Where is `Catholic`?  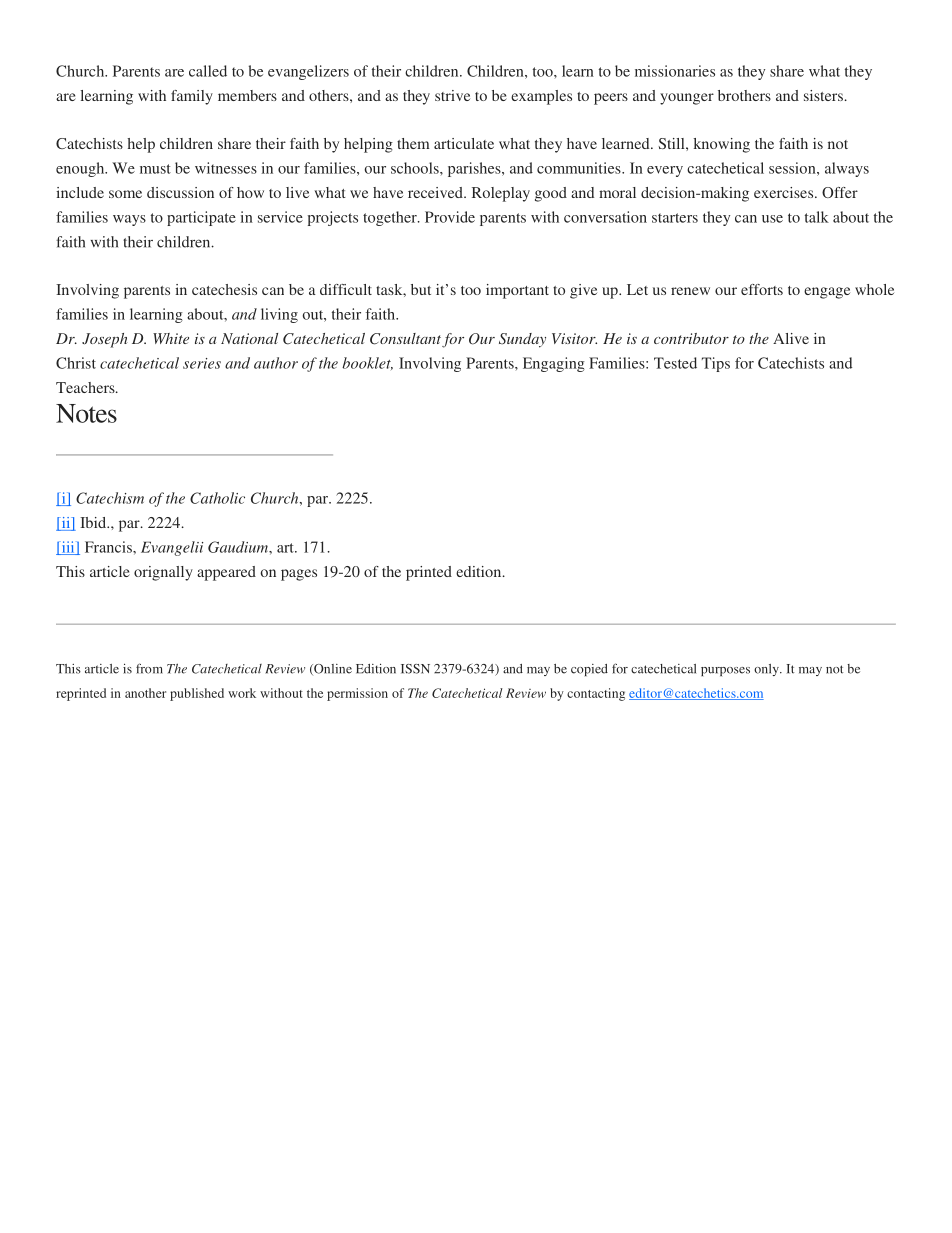 Catholic is located at coordinates (217, 498).
